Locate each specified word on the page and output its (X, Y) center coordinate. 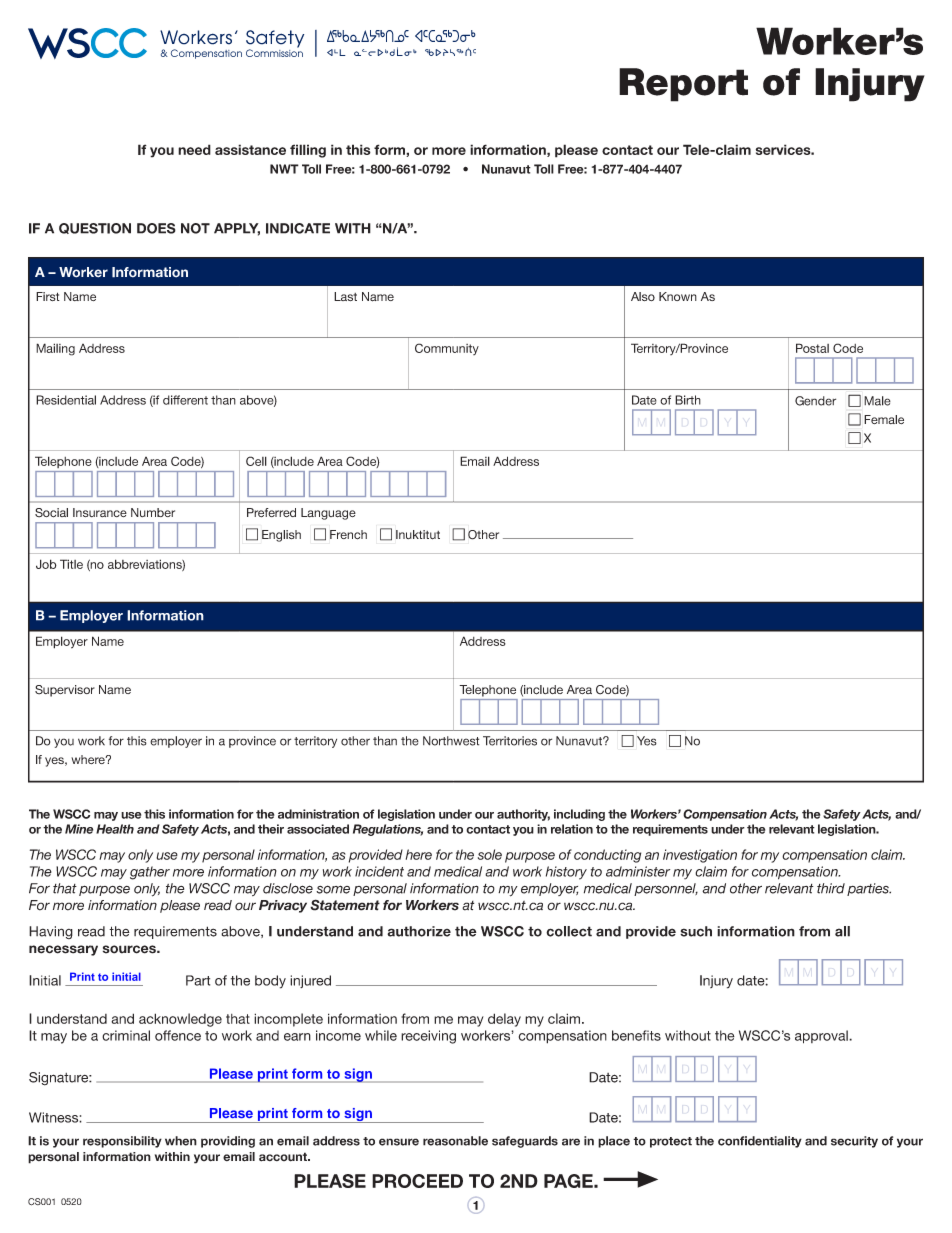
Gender (815, 401)
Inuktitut (418, 535)
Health (115, 829)
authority (523, 815)
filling (308, 151)
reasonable (455, 1141)
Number (153, 512)
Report (683, 85)
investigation (700, 856)
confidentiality (760, 1142)
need (194, 149)
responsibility (122, 1142)
